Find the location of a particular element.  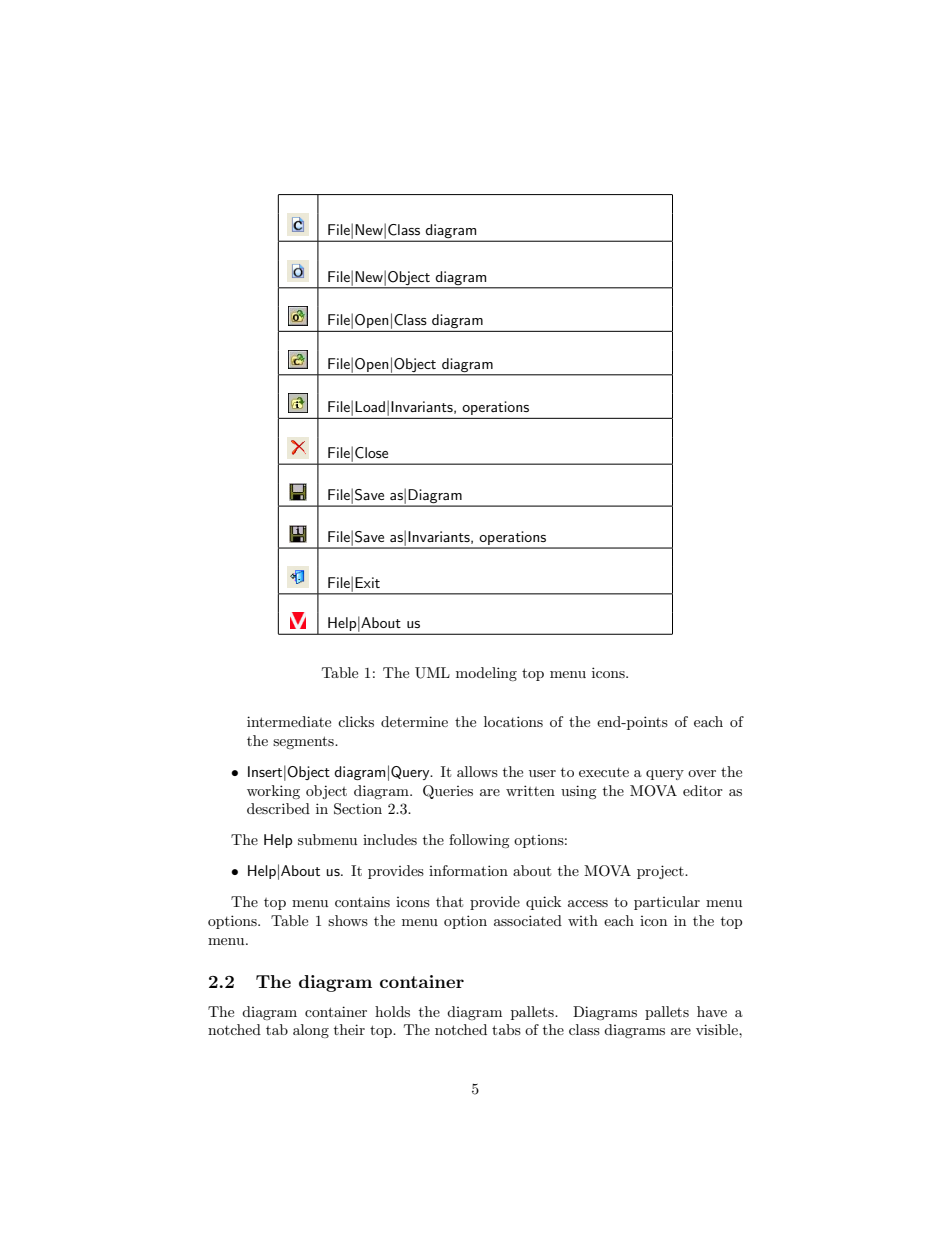

have is located at coordinates (712, 1011).
